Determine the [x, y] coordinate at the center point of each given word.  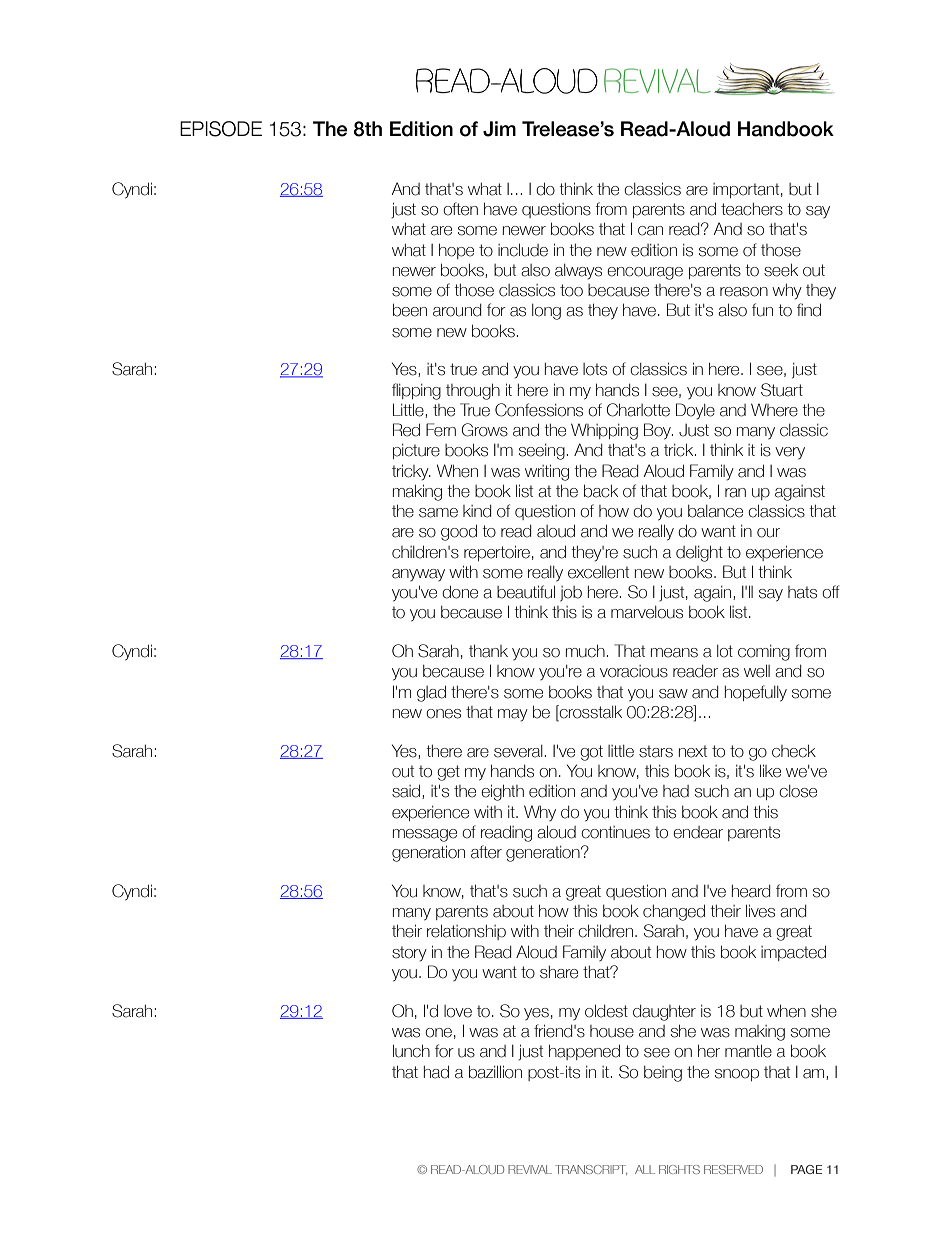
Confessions [539, 410]
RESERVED [733, 1169]
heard [751, 891]
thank [488, 651]
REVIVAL [530, 1169]
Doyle [695, 411]
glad [431, 694]
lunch [411, 1051]
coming [764, 653]
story [409, 953]
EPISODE [221, 129]
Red [406, 430]
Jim [499, 129]
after [486, 852]
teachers [752, 209]
